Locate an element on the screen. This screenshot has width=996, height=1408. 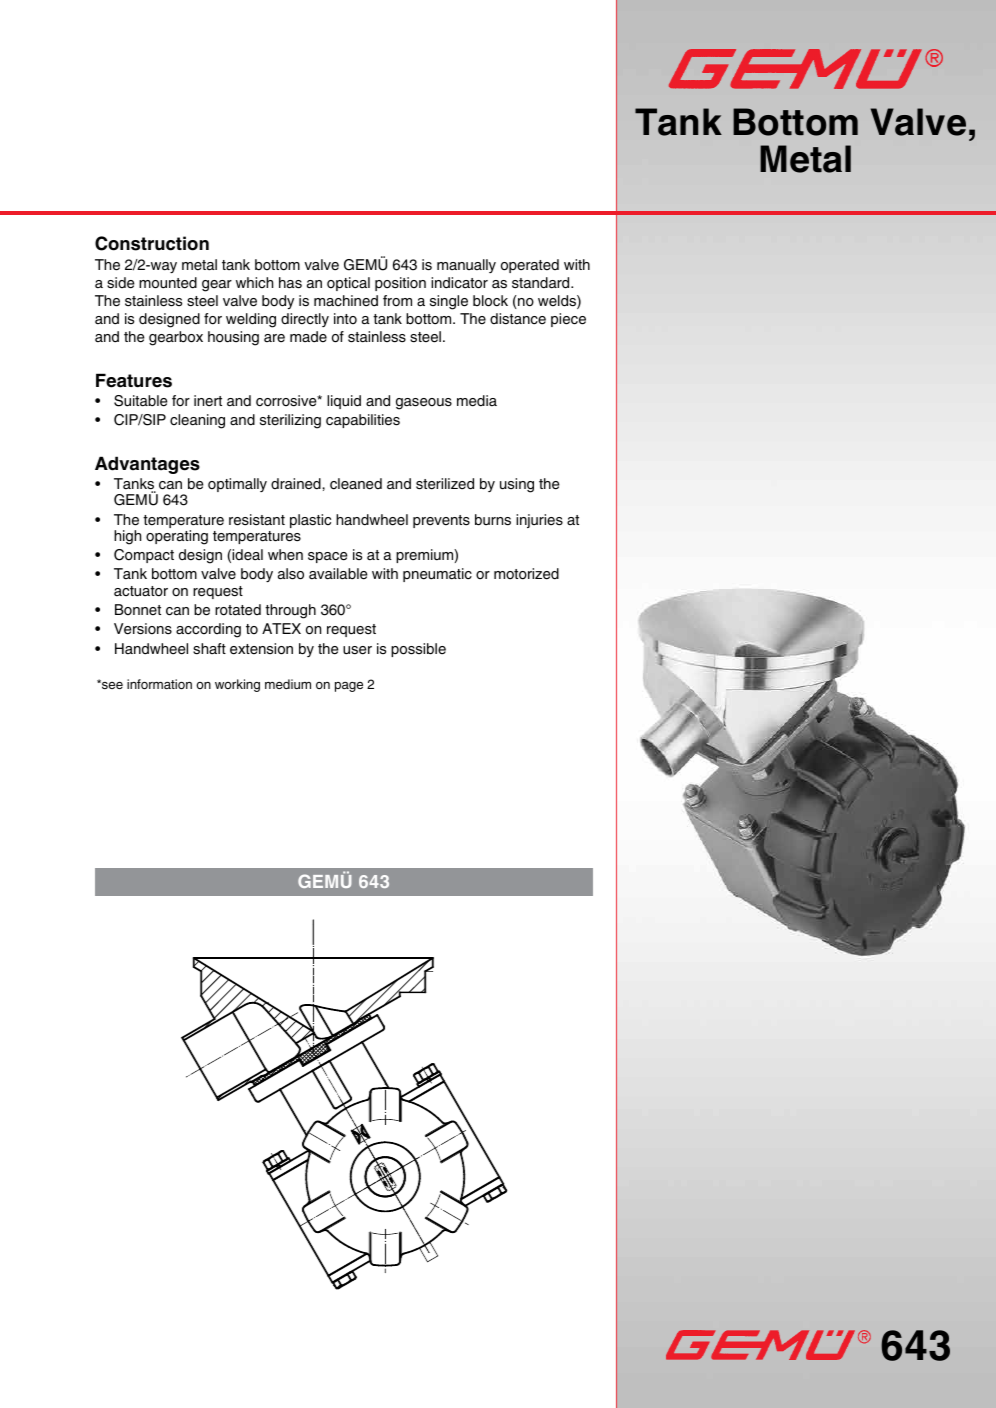
burns is located at coordinates (493, 520).
